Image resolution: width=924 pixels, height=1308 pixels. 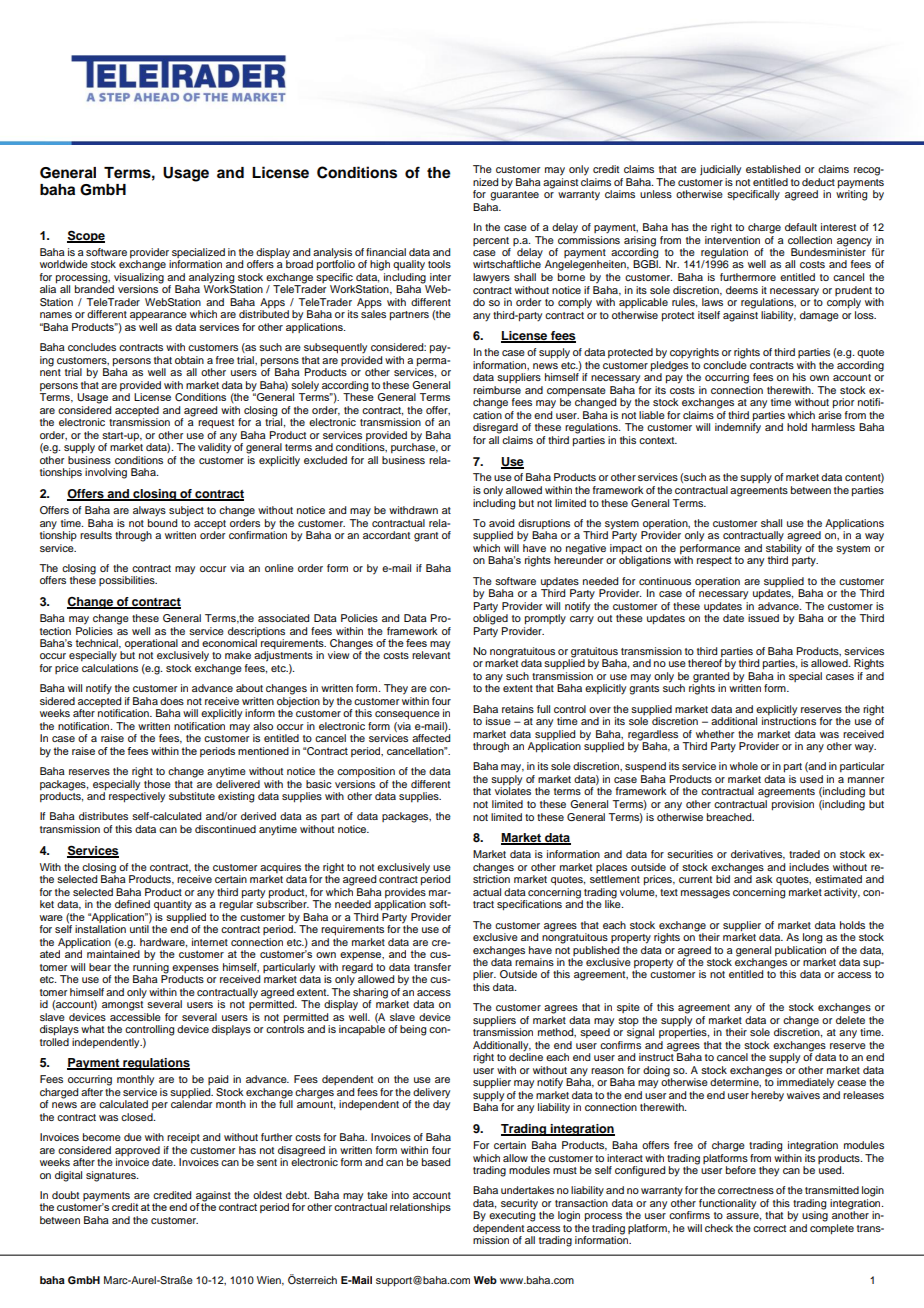 I want to click on executing, so click(x=512, y=1215).
